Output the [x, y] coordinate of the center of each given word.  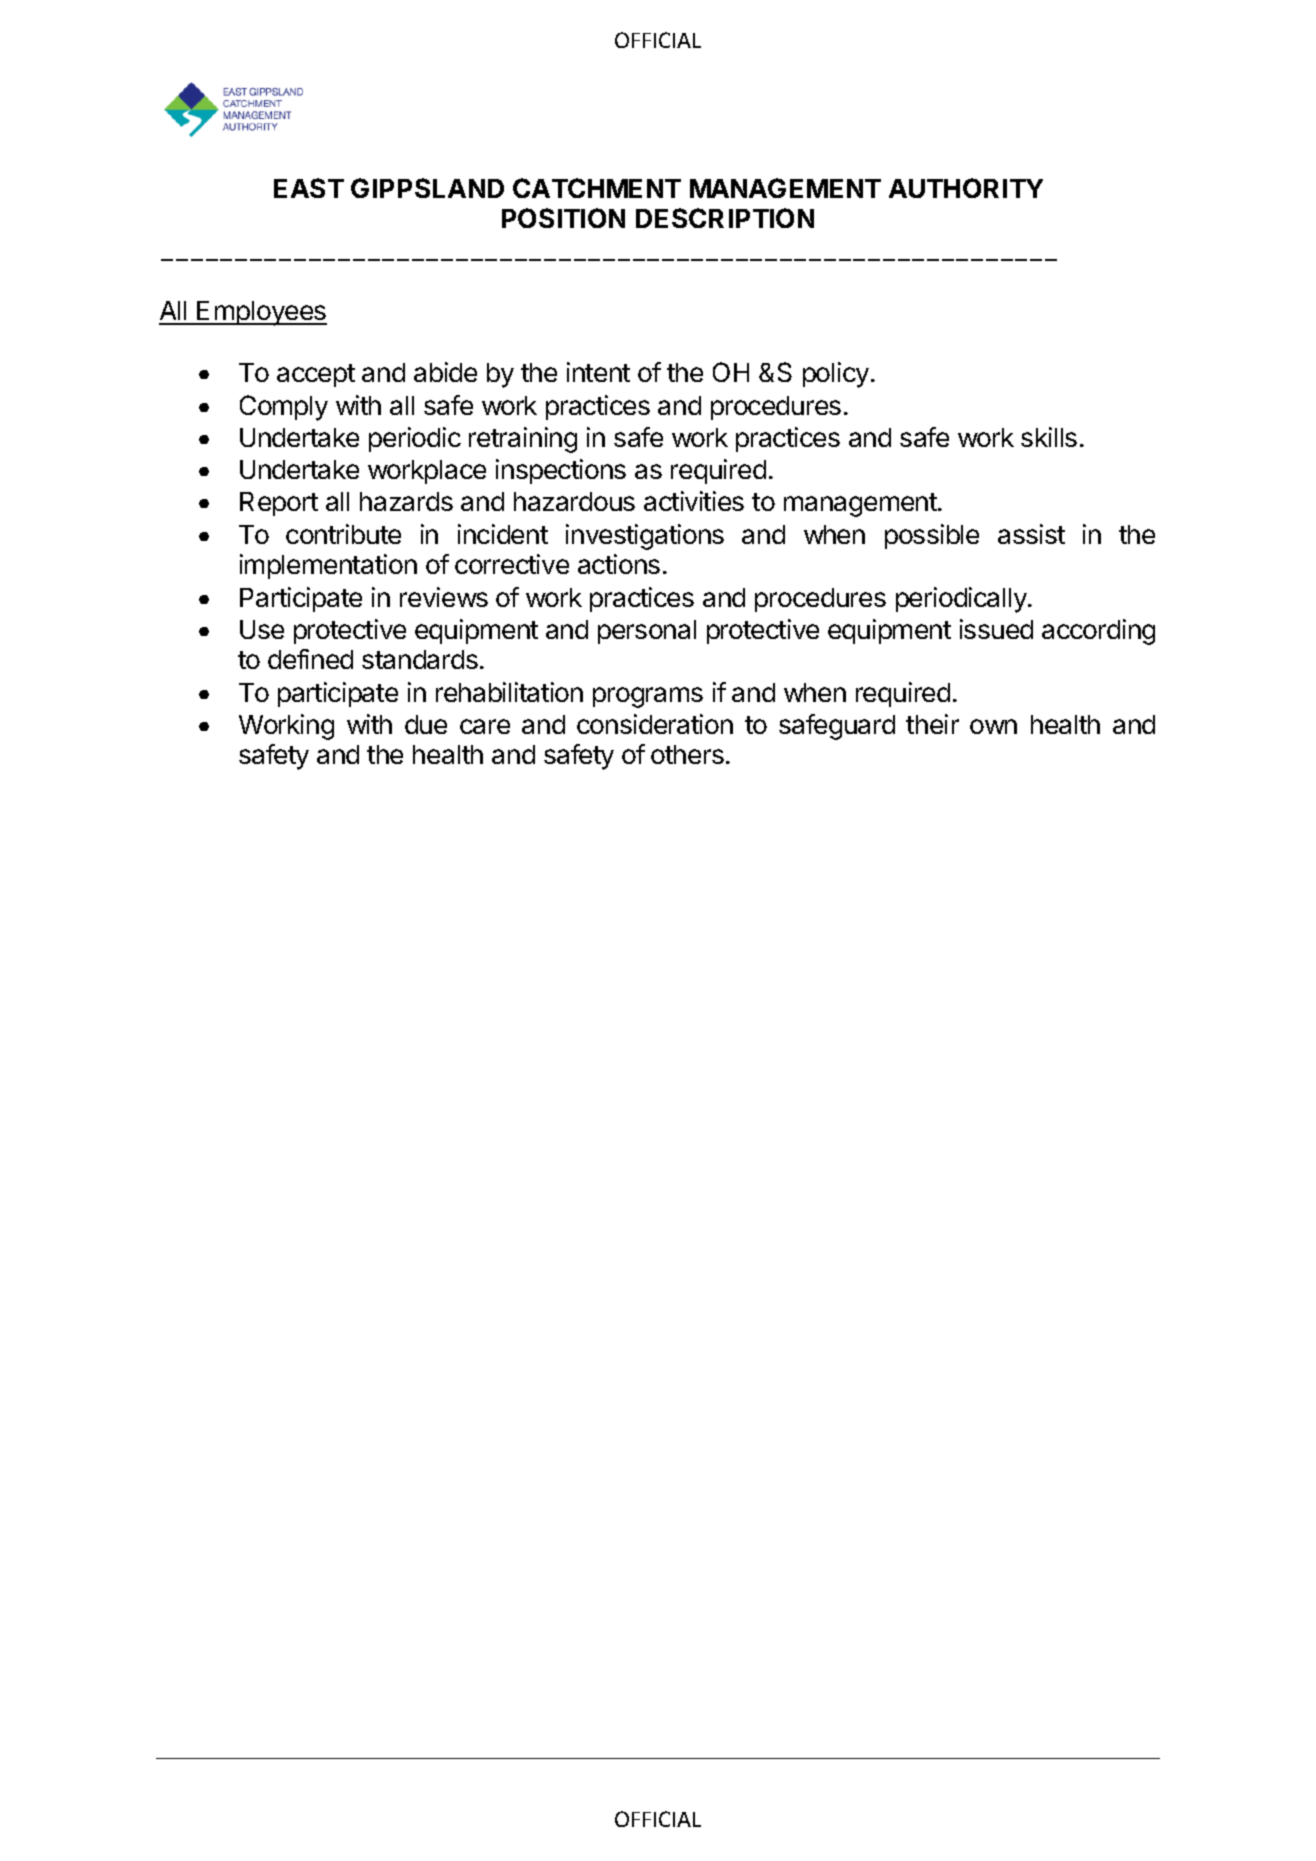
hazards [406, 501]
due [426, 724]
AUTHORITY [966, 188]
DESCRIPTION [725, 218]
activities [694, 501]
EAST [309, 188]
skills [1049, 437]
